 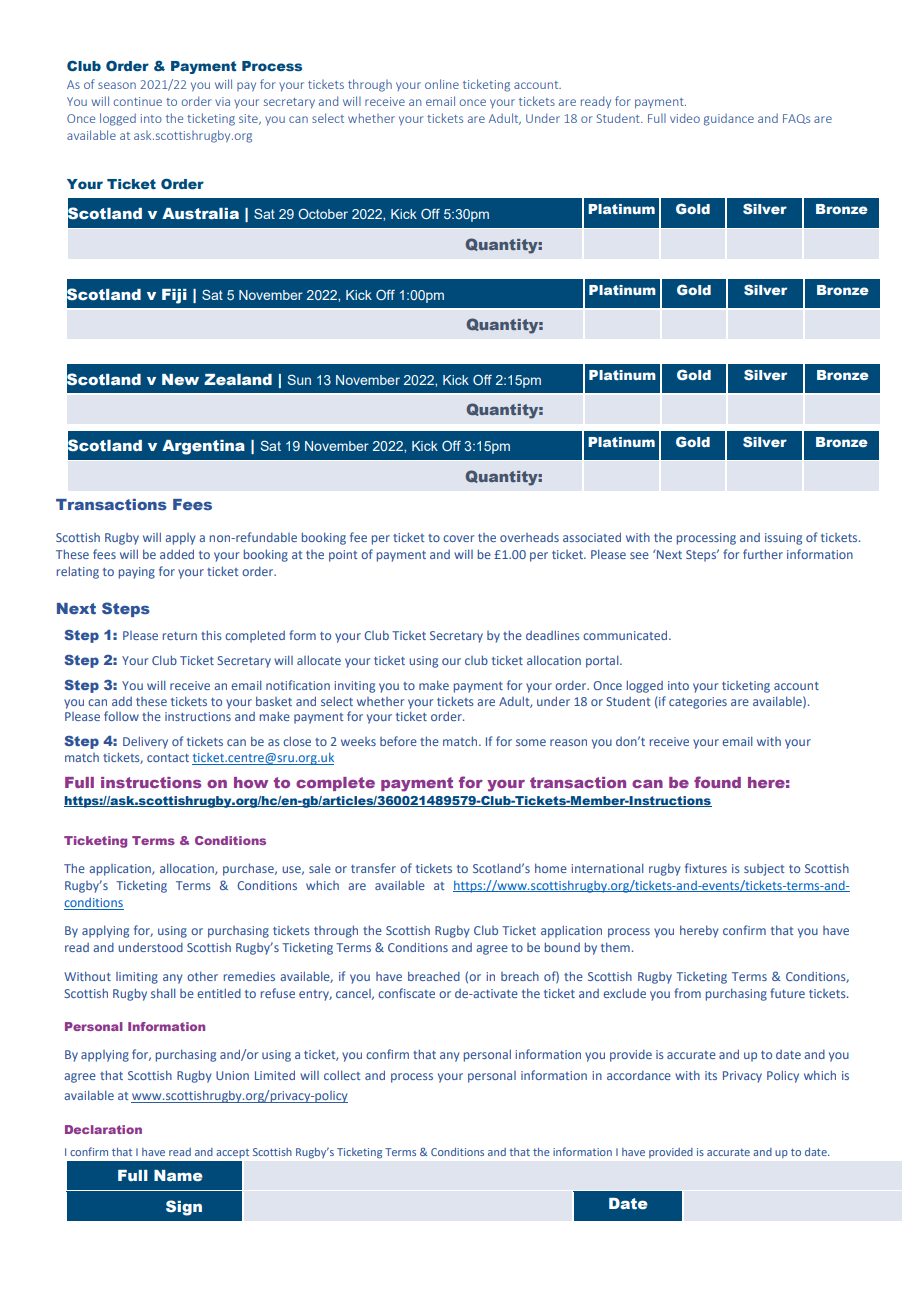 I want to click on Argentina, so click(x=203, y=447).
